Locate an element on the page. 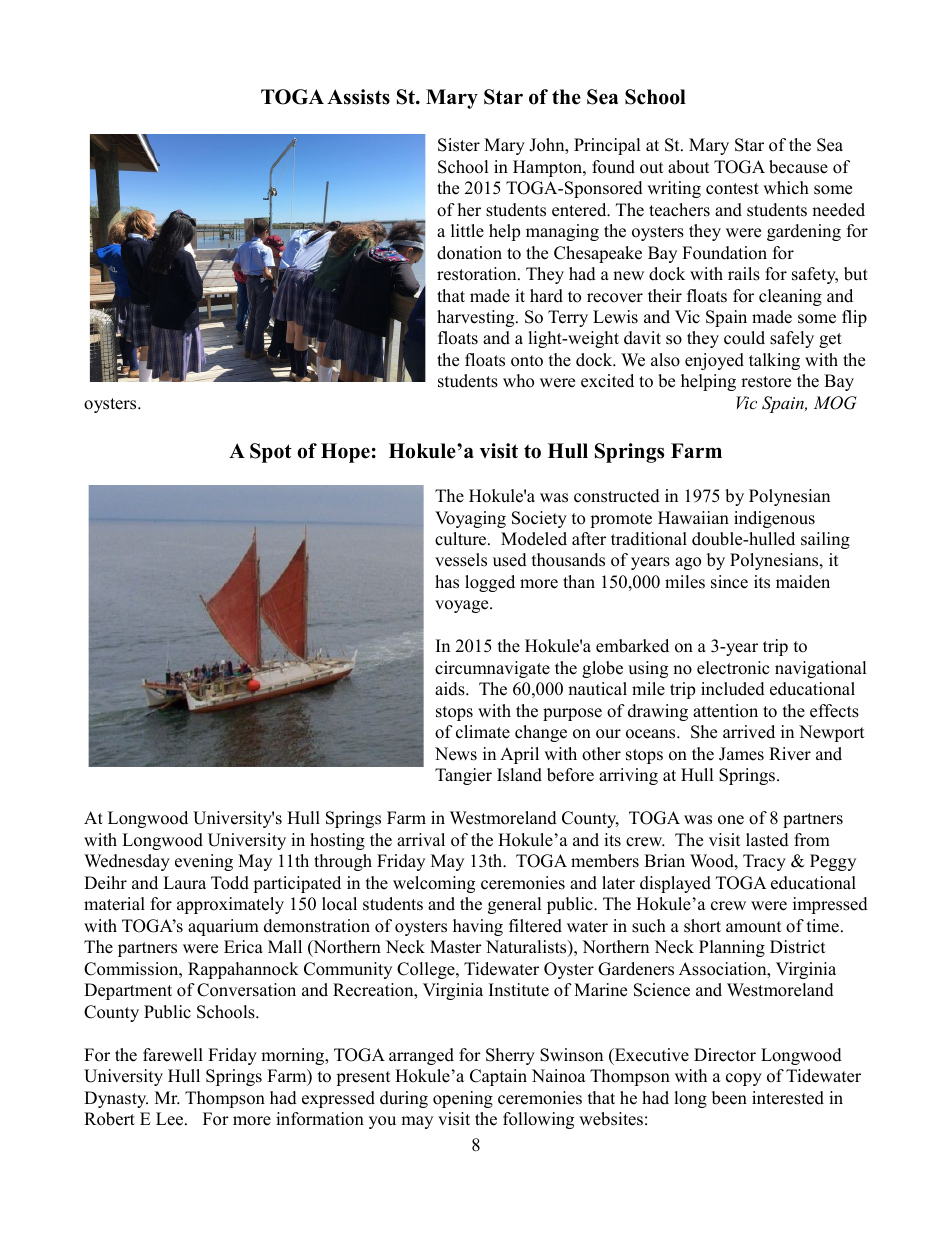  Spot is located at coordinates (271, 453).
